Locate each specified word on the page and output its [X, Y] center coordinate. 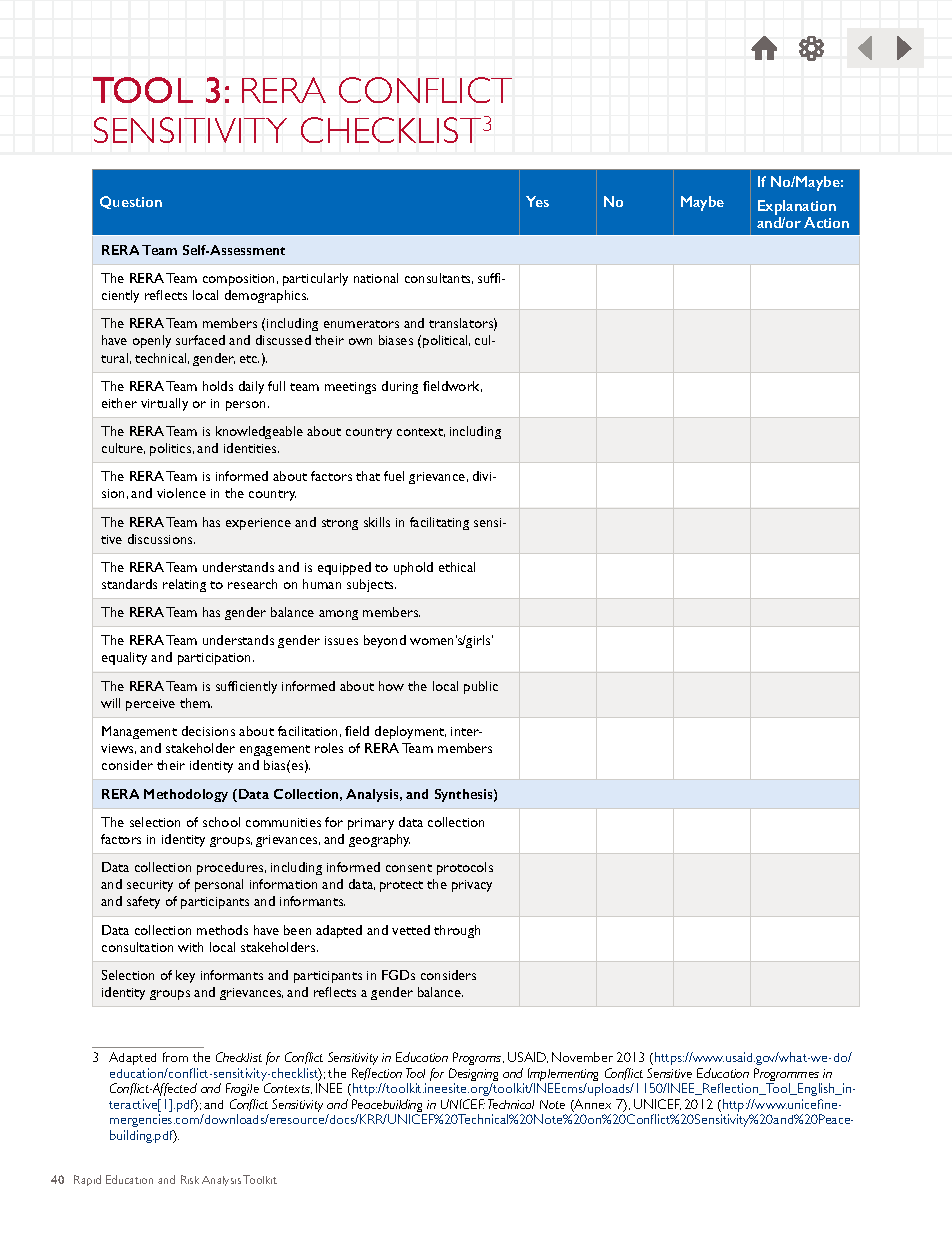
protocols [465, 868]
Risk [190, 1179]
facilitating [439, 523]
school [221, 822]
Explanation [797, 209]
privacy [472, 886]
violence [181, 493]
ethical [457, 567]
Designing [473, 1076]
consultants [439, 278]
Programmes [788, 1076]
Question [131, 202]
